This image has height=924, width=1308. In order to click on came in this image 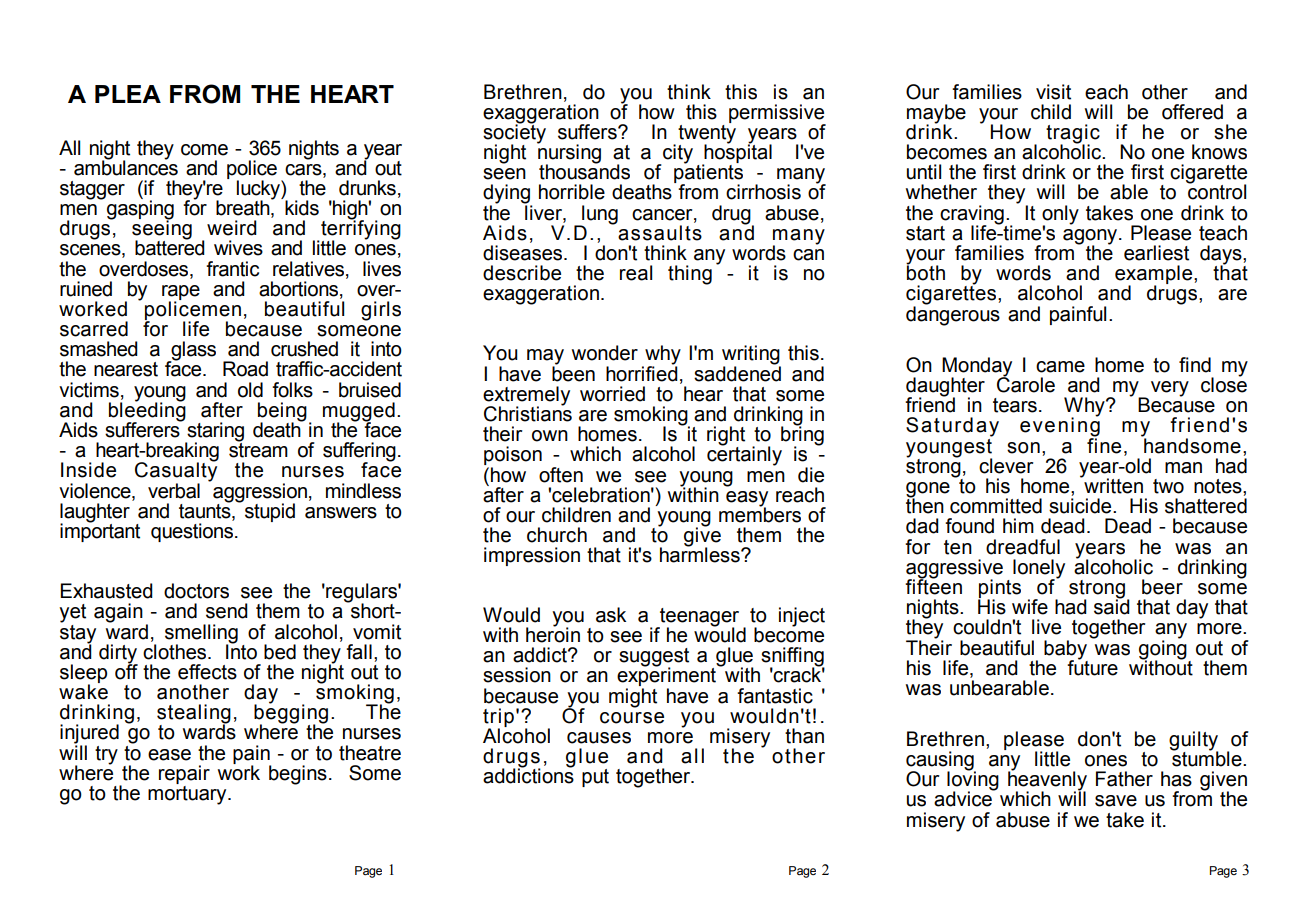, I will do `click(1060, 367)`.
